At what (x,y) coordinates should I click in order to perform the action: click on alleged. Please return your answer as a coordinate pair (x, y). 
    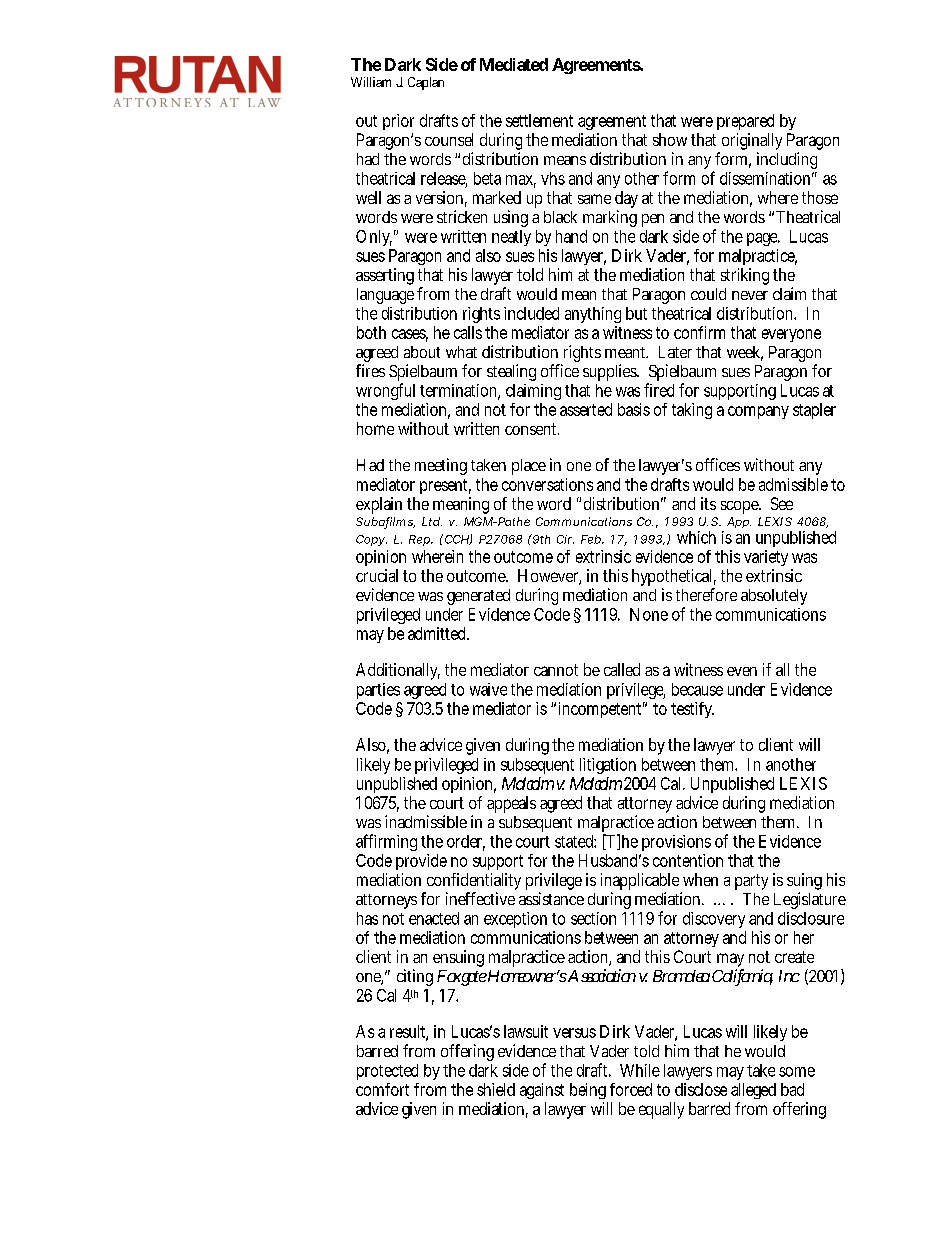
    Looking at the image, I should click on (753, 1091).
